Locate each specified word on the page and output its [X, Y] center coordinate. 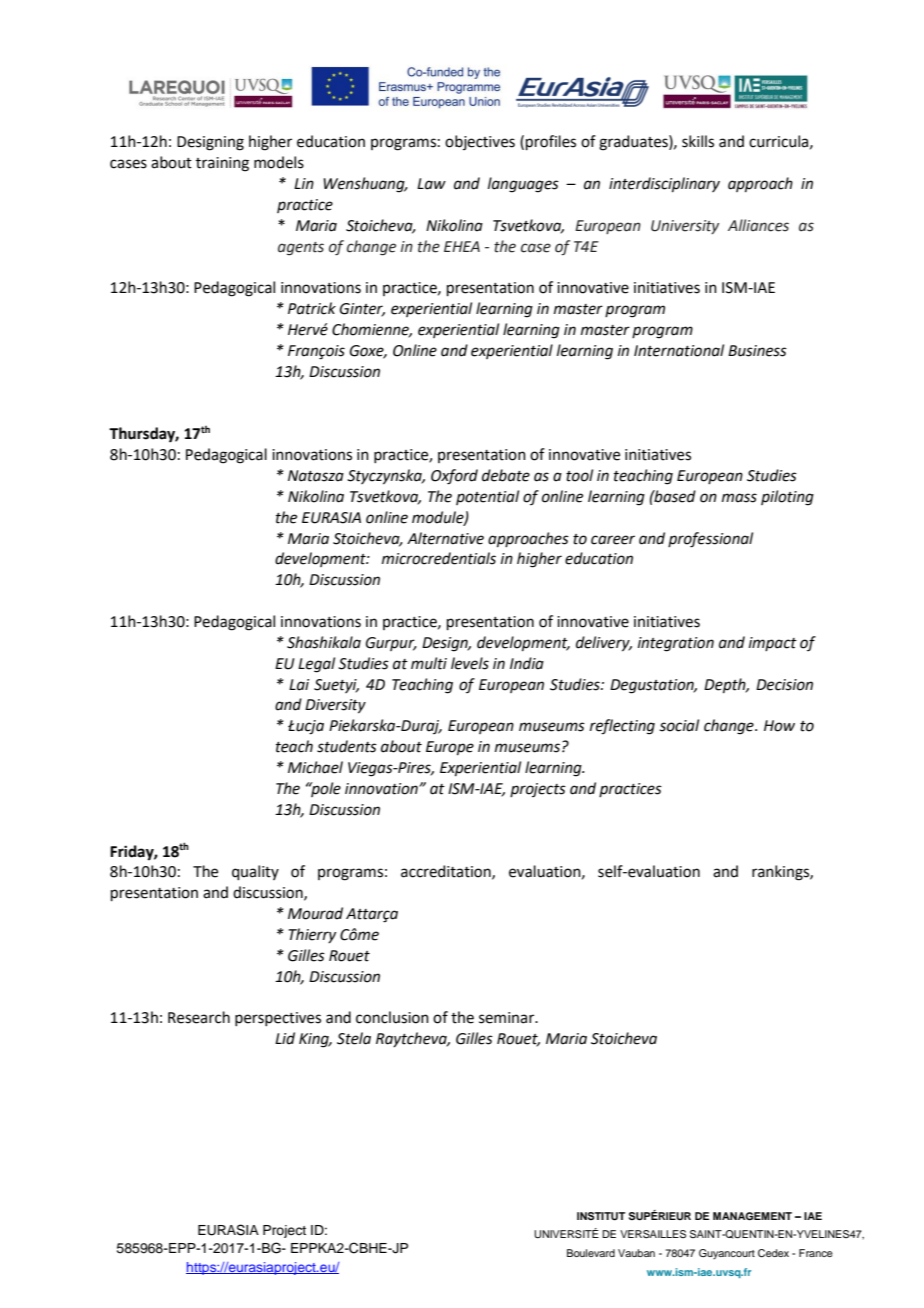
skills [698, 141]
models [279, 162]
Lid [285, 1038]
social [679, 725]
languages [523, 185]
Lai [299, 685]
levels [470, 663]
